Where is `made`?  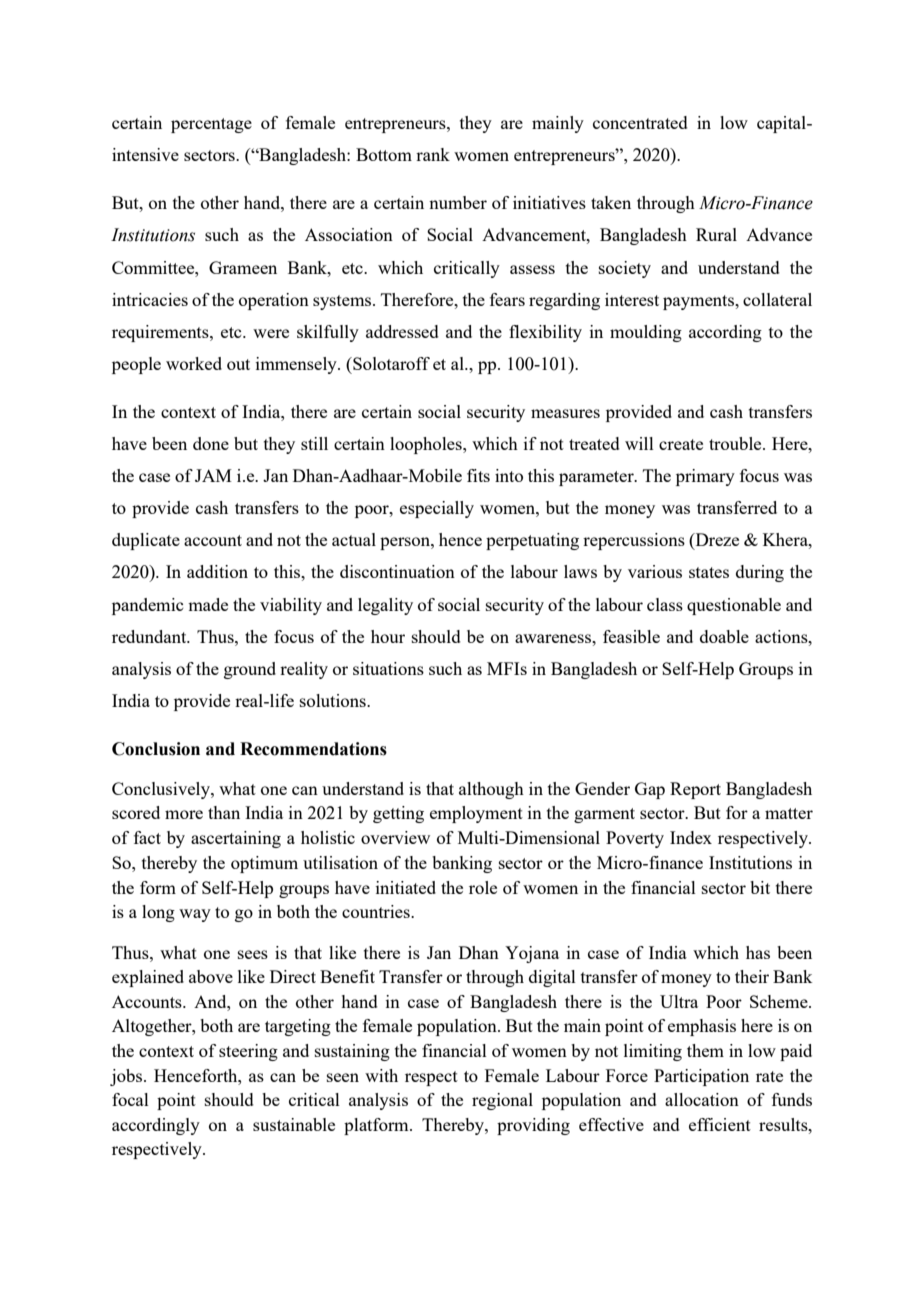 made is located at coordinates (208, 604).
